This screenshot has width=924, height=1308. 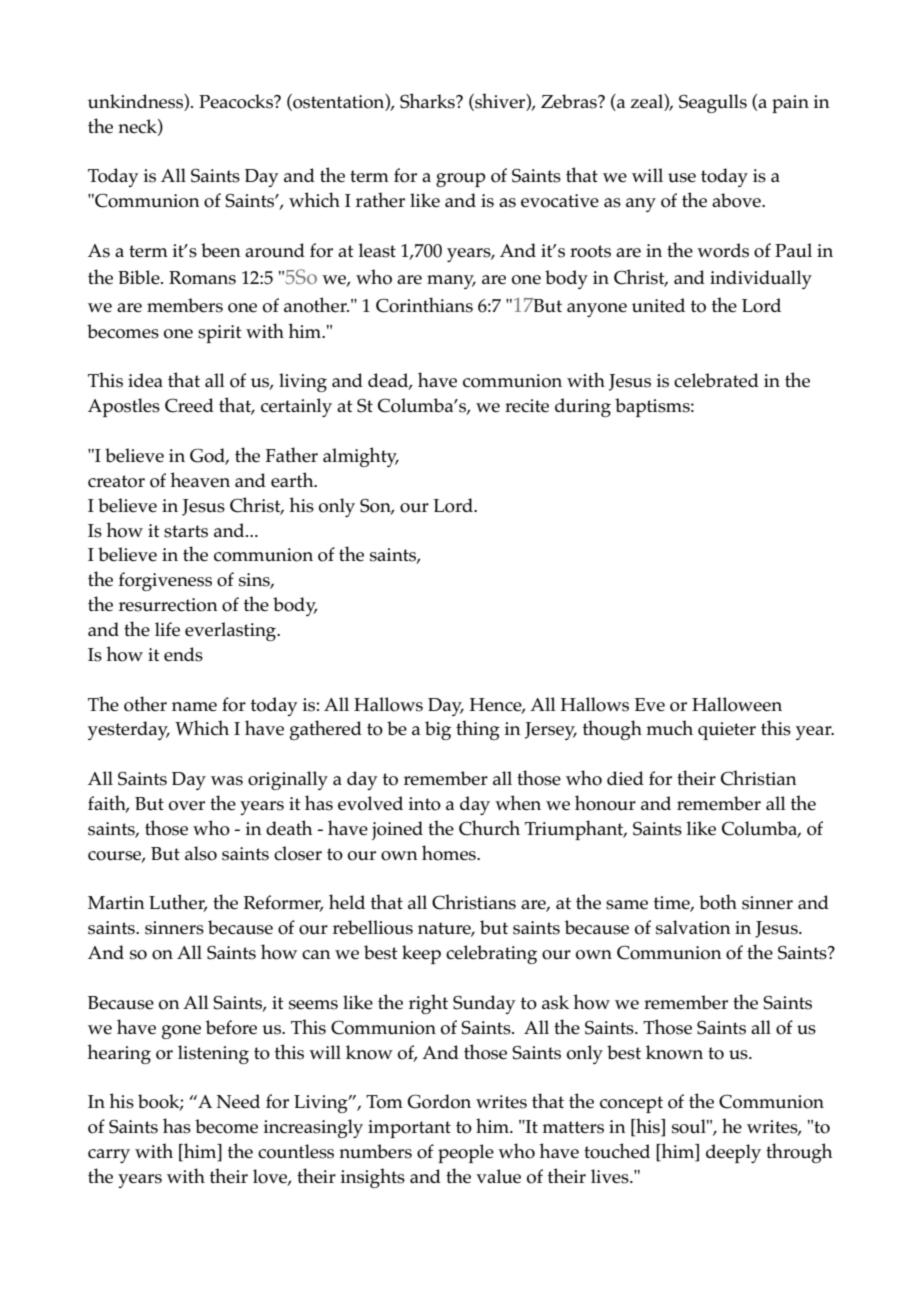 What do you see at coordinates (647, 101) in the screenshot?
I see `zeal` at bounding box center [647, 101].
